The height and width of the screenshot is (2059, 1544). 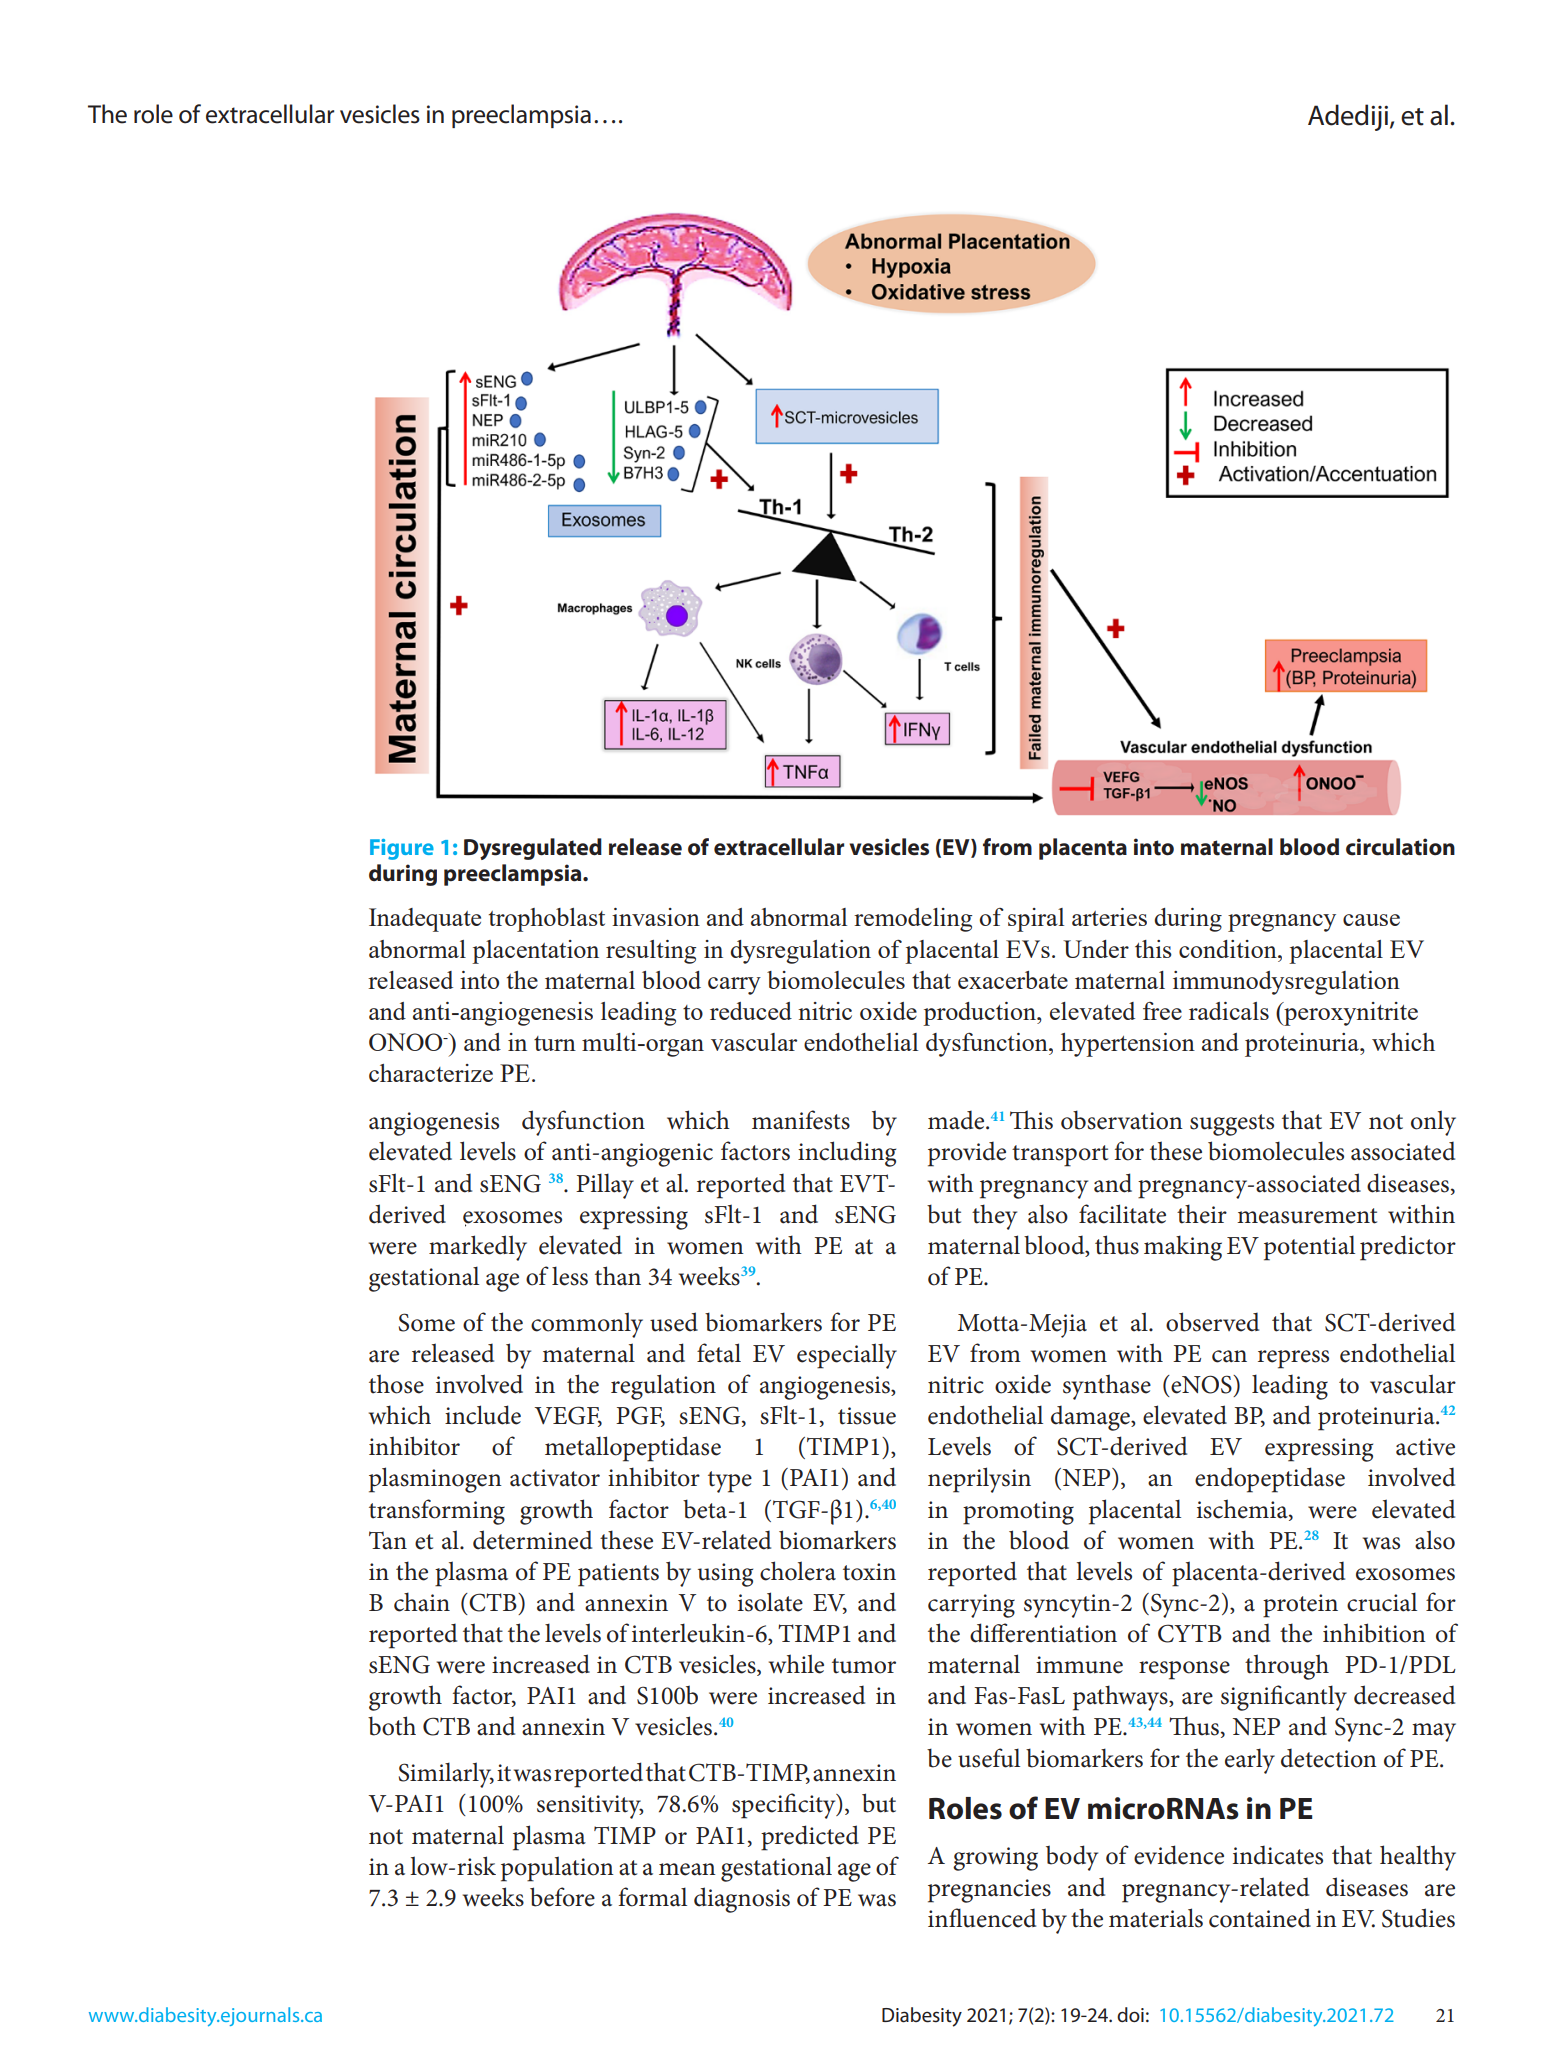 I want to click on tissue, so click(x=867, y=1416).
